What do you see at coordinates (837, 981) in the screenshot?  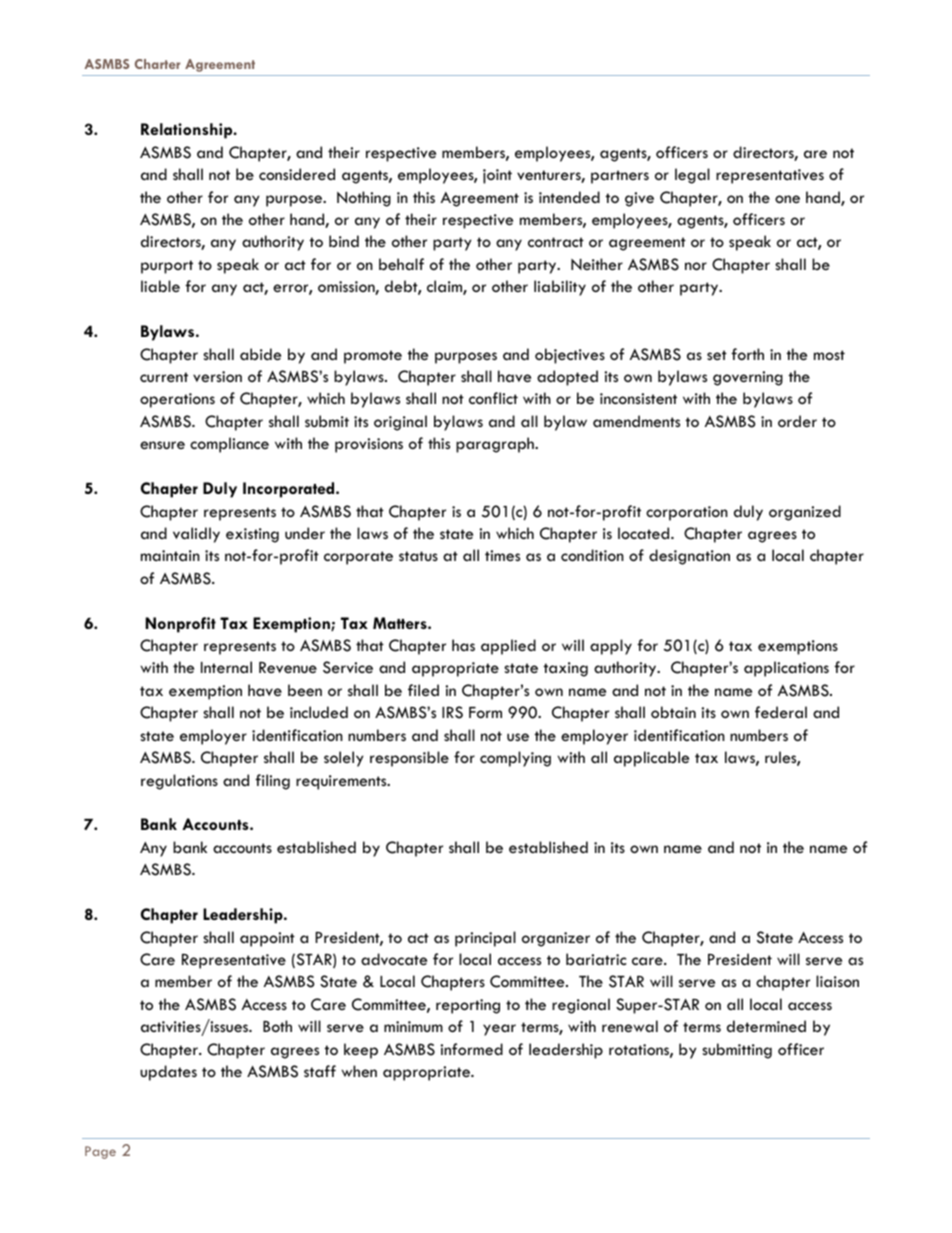 I see `liaison` at bounding box center [837, 981].
